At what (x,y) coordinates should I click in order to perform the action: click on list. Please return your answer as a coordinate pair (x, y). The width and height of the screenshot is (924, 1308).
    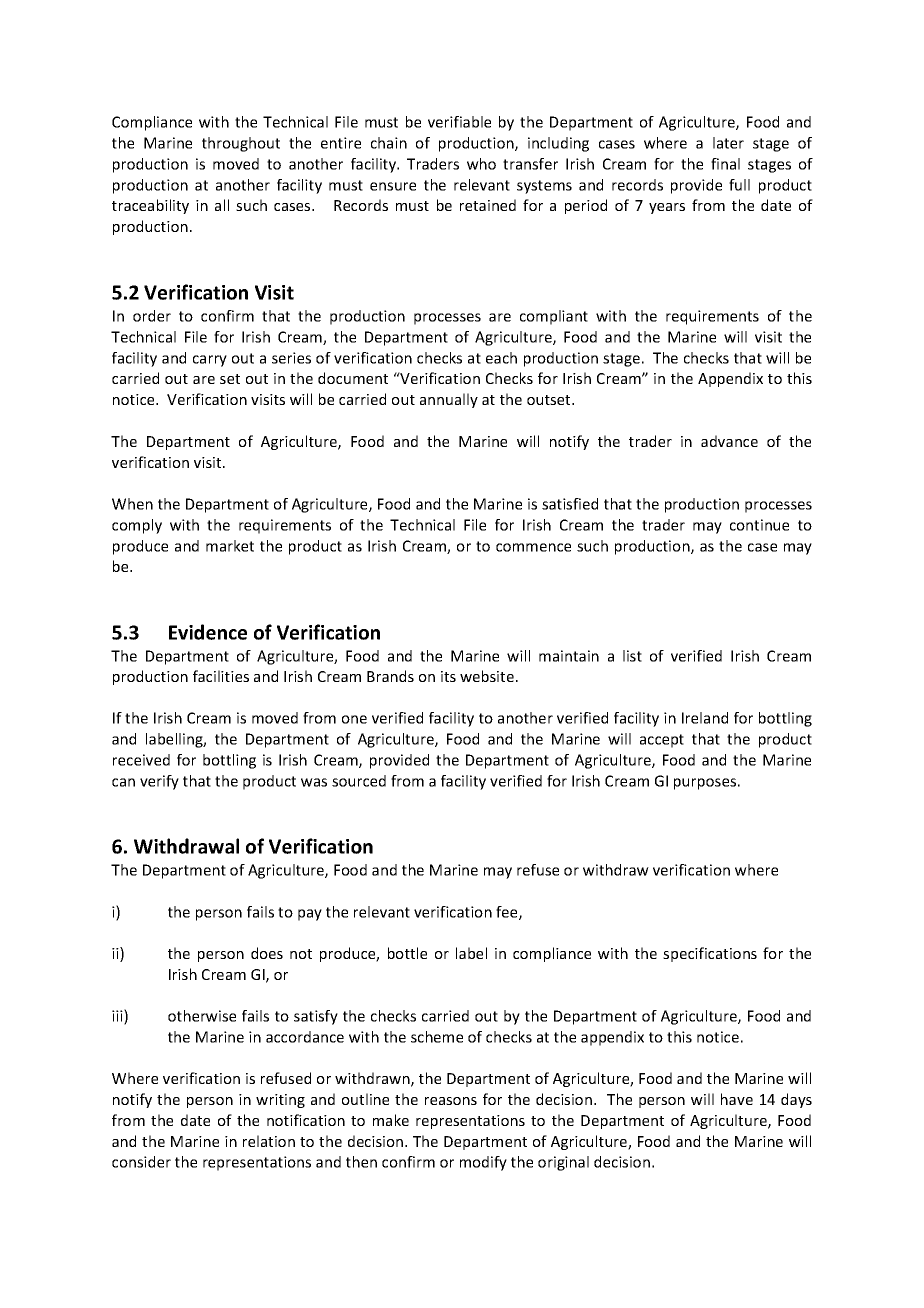
    Looking at the image, I should click on (632, 656).
